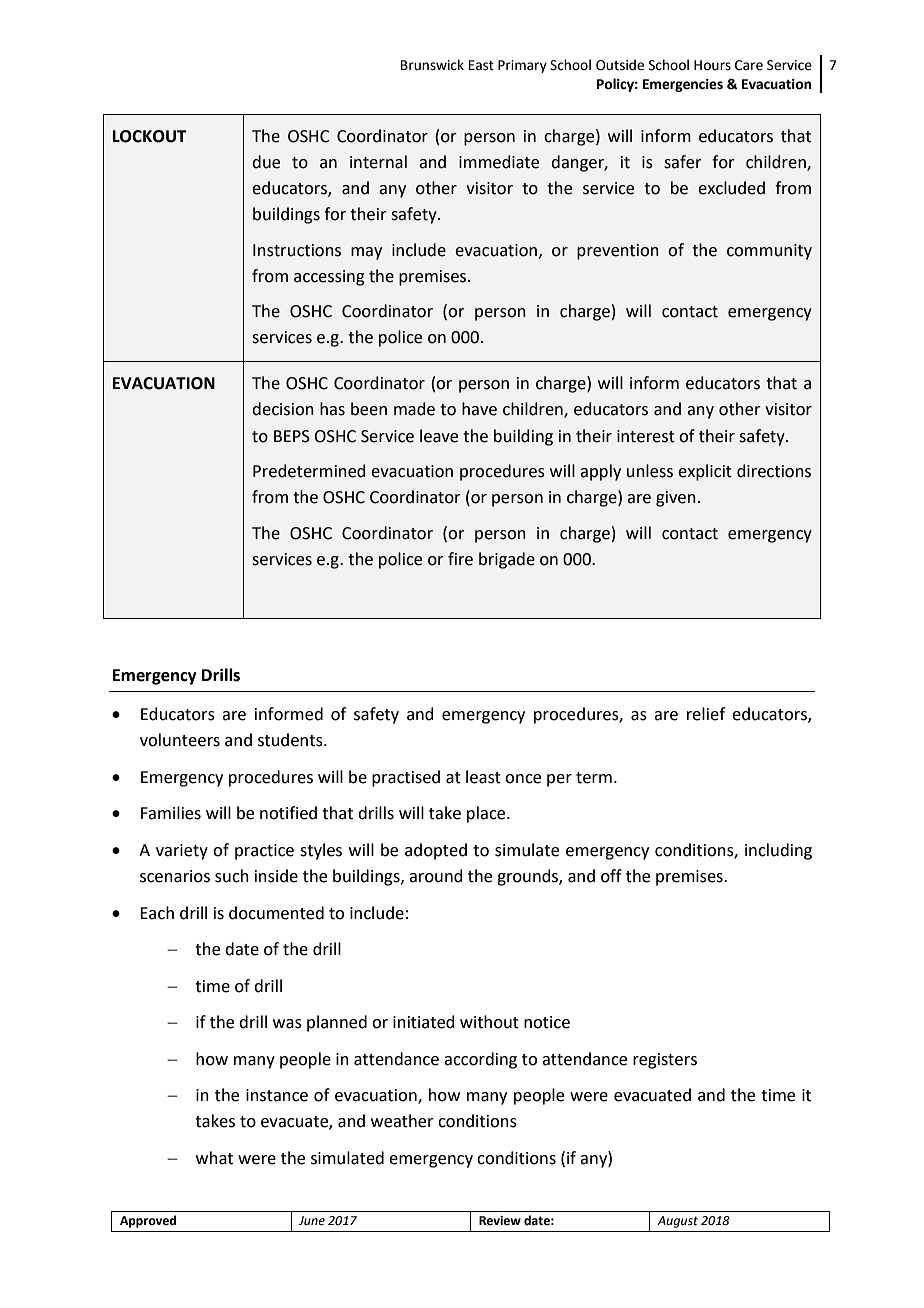 The width and height of the screenshot is (924, 1308). What do you see at coordinates (214, 1158) in the screenshot?
I see `what` at bounding box center [214, 1158].
